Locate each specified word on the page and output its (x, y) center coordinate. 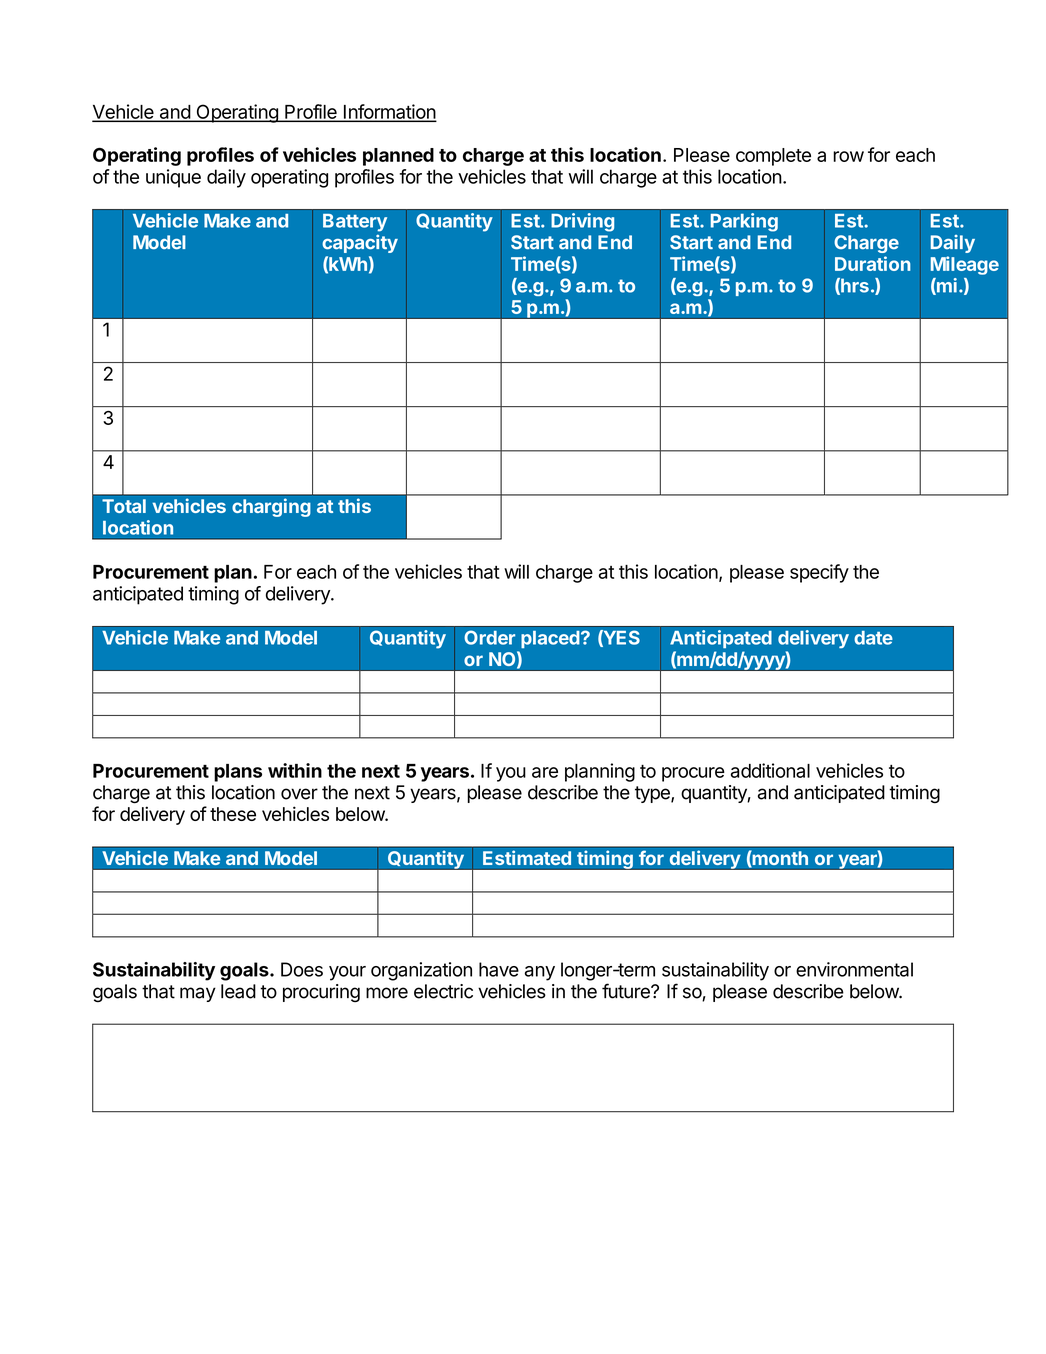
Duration (873, 263)
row (848, 156)
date (873, 638)
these (233, 814)
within (295, 770)
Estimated (527, 858)
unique (173, 178)
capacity (360, 244)
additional (770, 770)
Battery (355, 223)
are (545, 772)
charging (271, 507)
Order (489, 637)
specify (819, 573)
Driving (582, 222)
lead (238, 991)
